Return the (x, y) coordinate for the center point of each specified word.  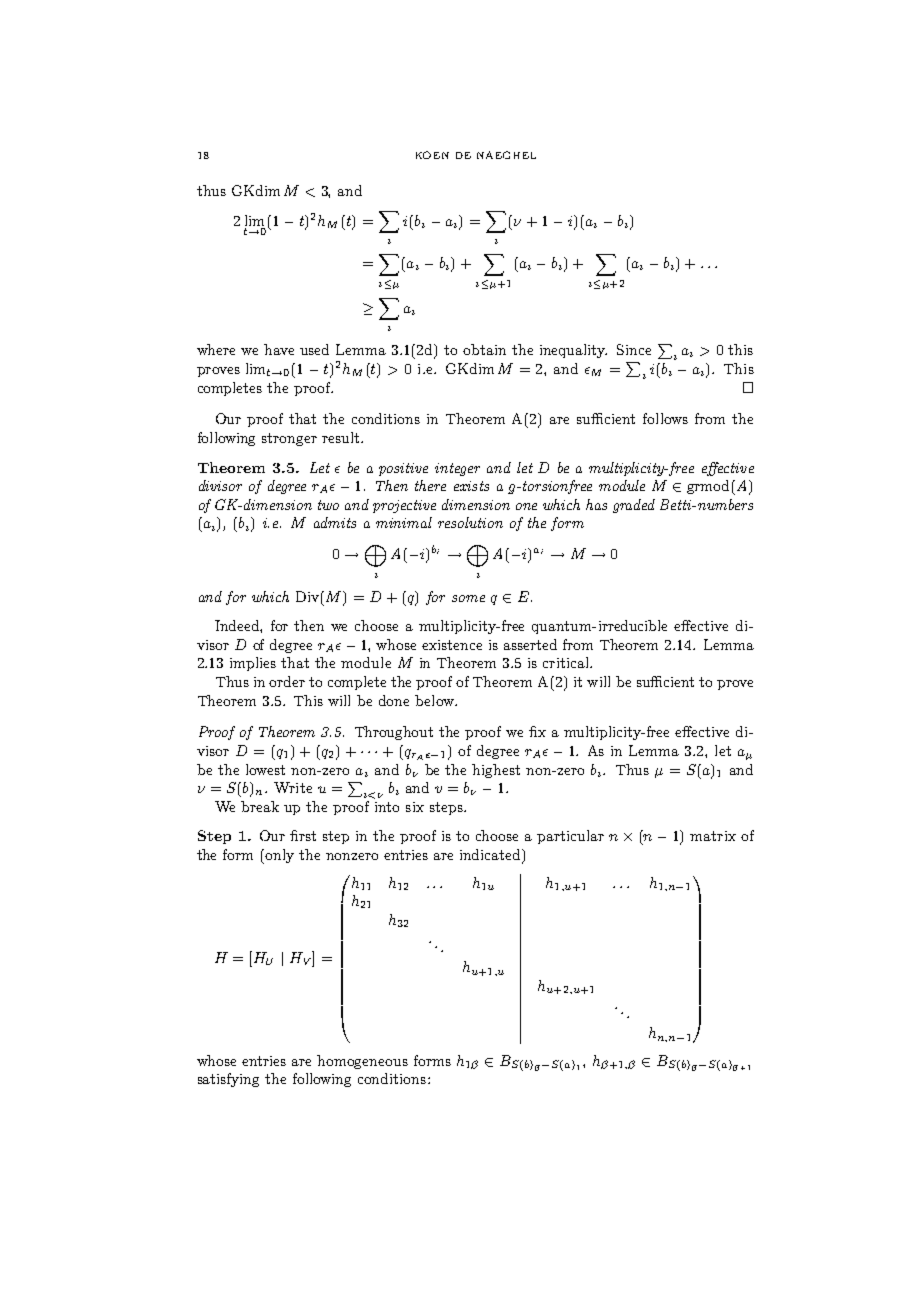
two (328, 505)
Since (634, 349)
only (279, 856)
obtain (484, 349)
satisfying (228, 1080)
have (279, 349)
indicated (491, 856)
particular (570, 837)
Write (293, 787)
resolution (470, 522)
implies (253, 664)
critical (567, 662)
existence (452, 645)
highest (496, 771)
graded (634, 506)
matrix (713, 836)
